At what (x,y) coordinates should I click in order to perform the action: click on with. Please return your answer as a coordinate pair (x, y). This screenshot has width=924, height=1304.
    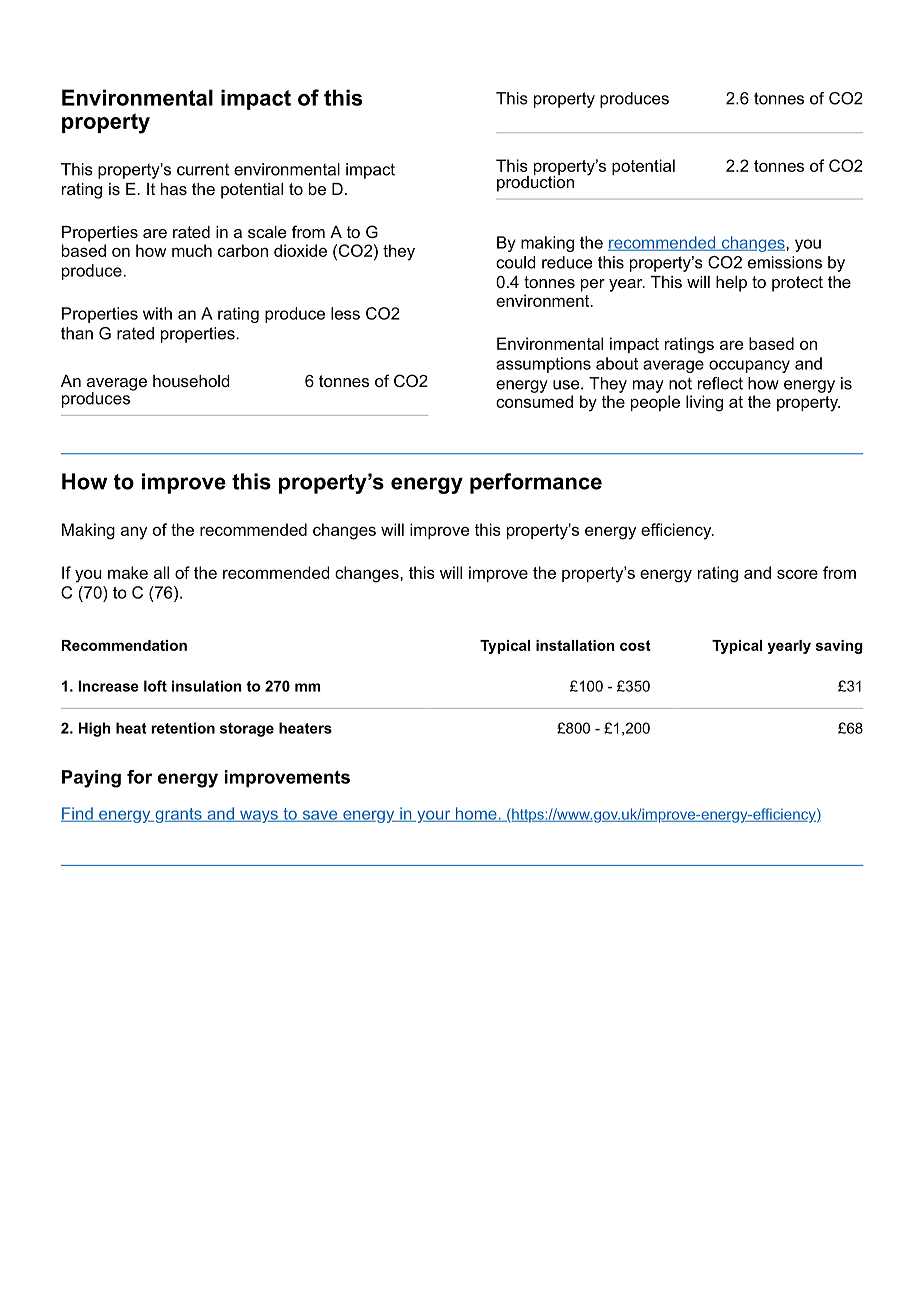
    Looking at the image, I should click on (157, 313).
